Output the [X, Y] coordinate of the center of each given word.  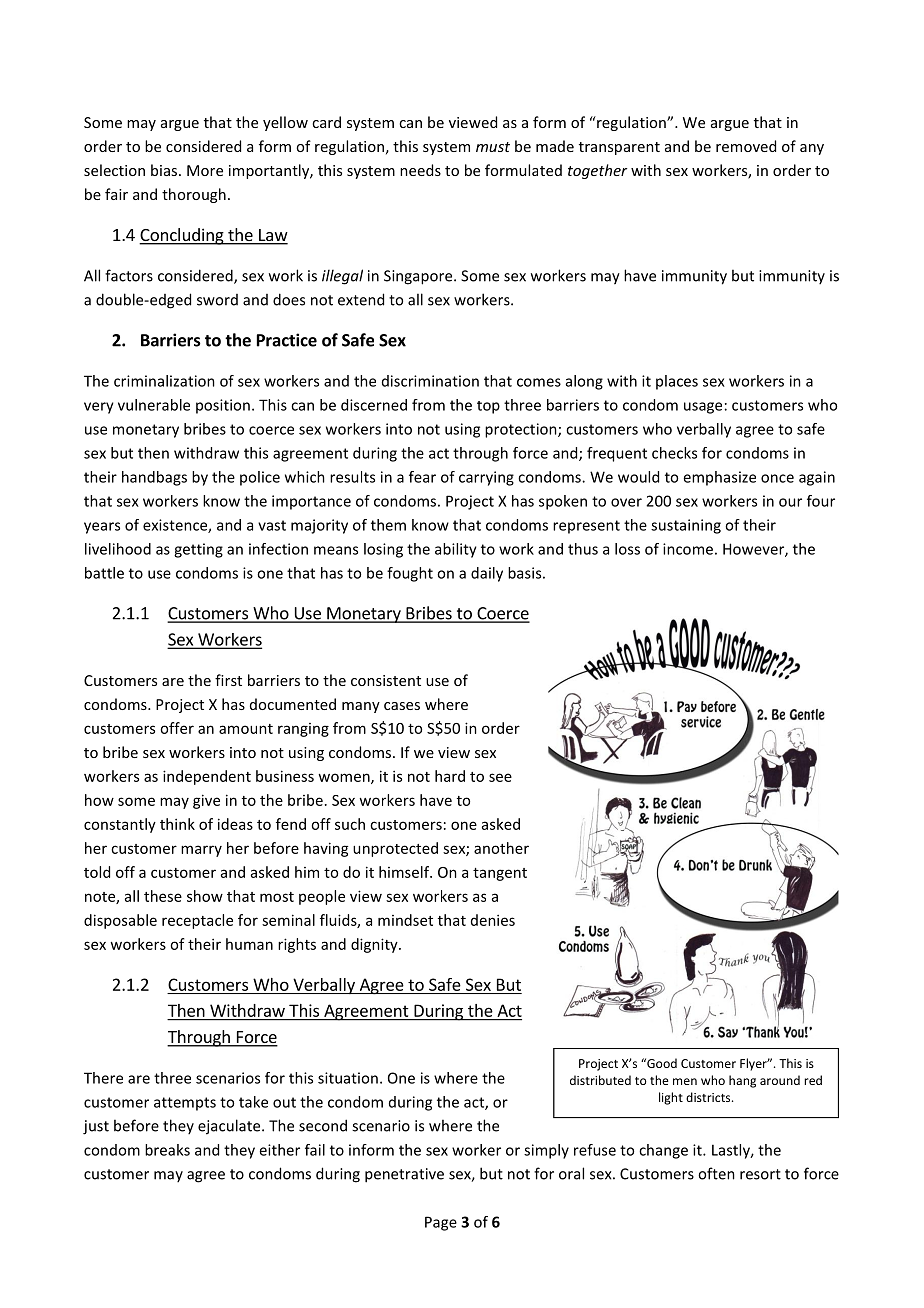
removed [746, 146]
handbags [154, 478]
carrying [486, 478]
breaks [167, 1150]
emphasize [719, 478]
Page [441, 1223]
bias [165, 170]
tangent [500, 874]
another [501, 848]
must [493, 147]
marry [201, 851]
